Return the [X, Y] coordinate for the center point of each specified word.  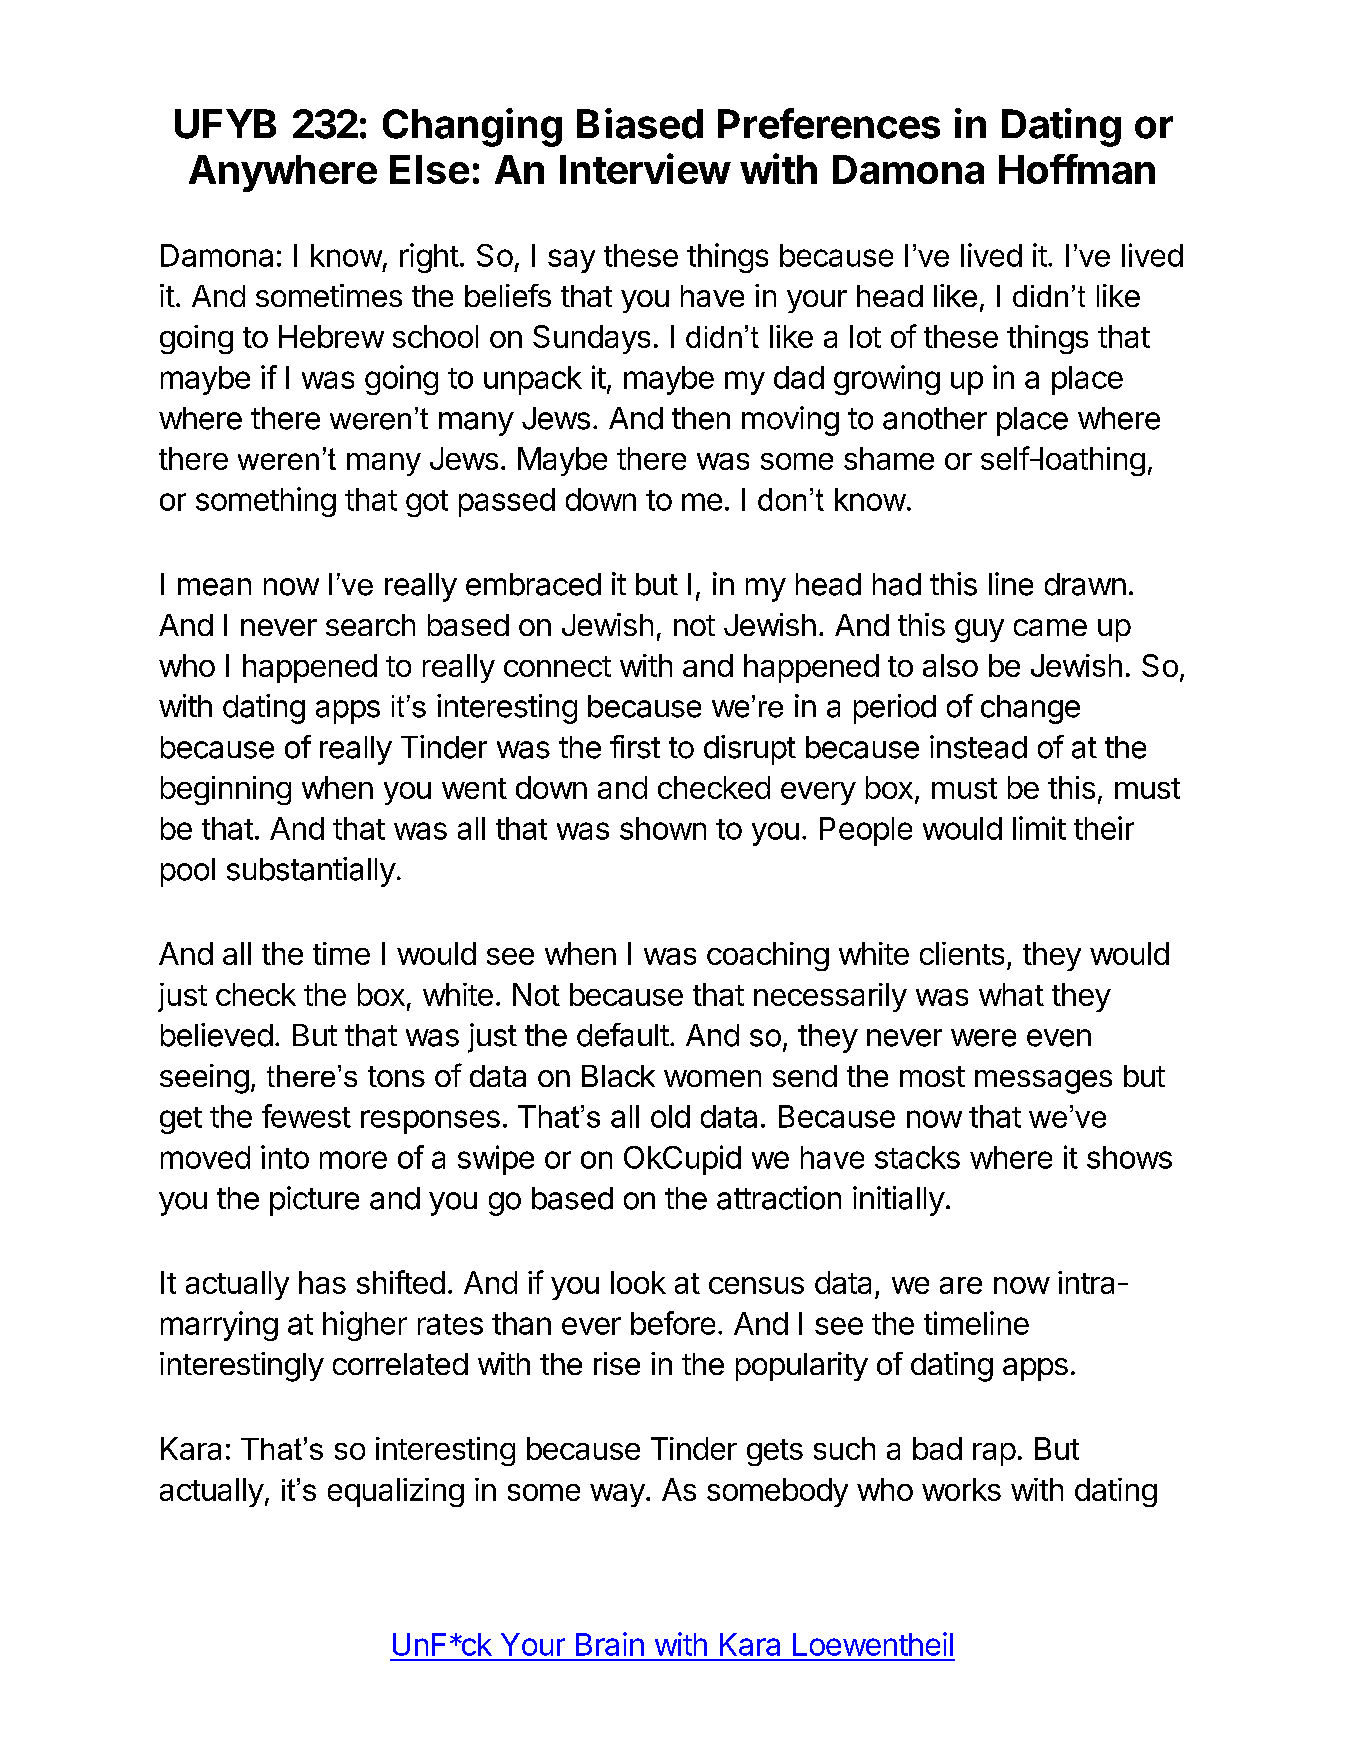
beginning [226, 790]
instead [978, 747]
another [935, 418]
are [961, 1285]
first [635, 747]
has [322, 1282]
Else [429, 169]
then [701, 418]
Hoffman [1077, 169]
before [673, 1323]
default [623, 1035]
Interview [645, 168]
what [1011, 994]
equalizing [396, 1492]
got [427, 503]
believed [217, 1035]
